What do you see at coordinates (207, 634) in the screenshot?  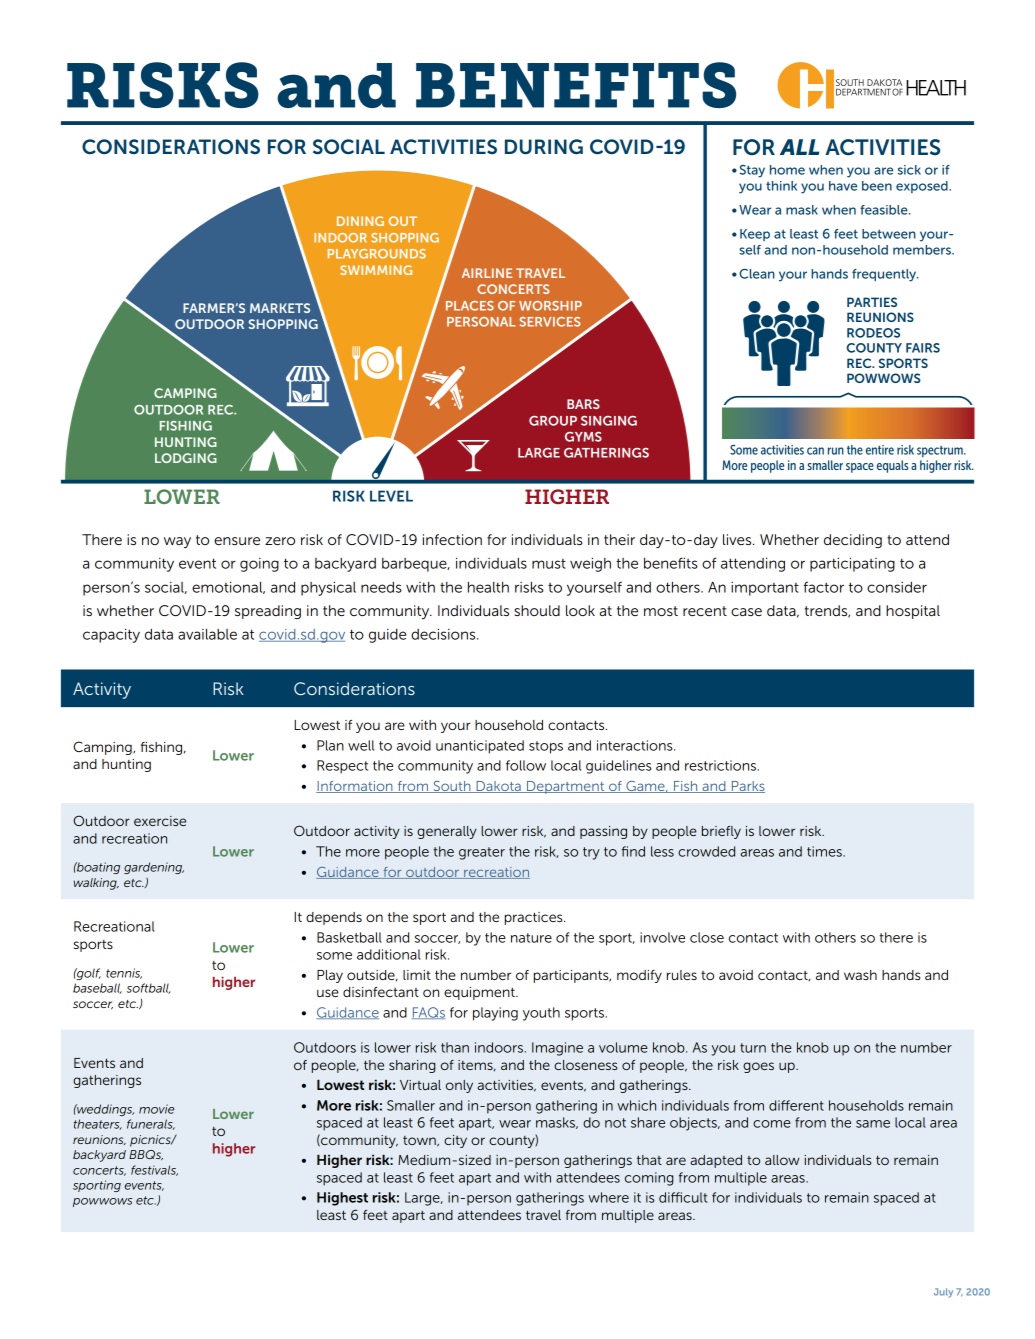 I see `available` at bounding box center [207, 634].
